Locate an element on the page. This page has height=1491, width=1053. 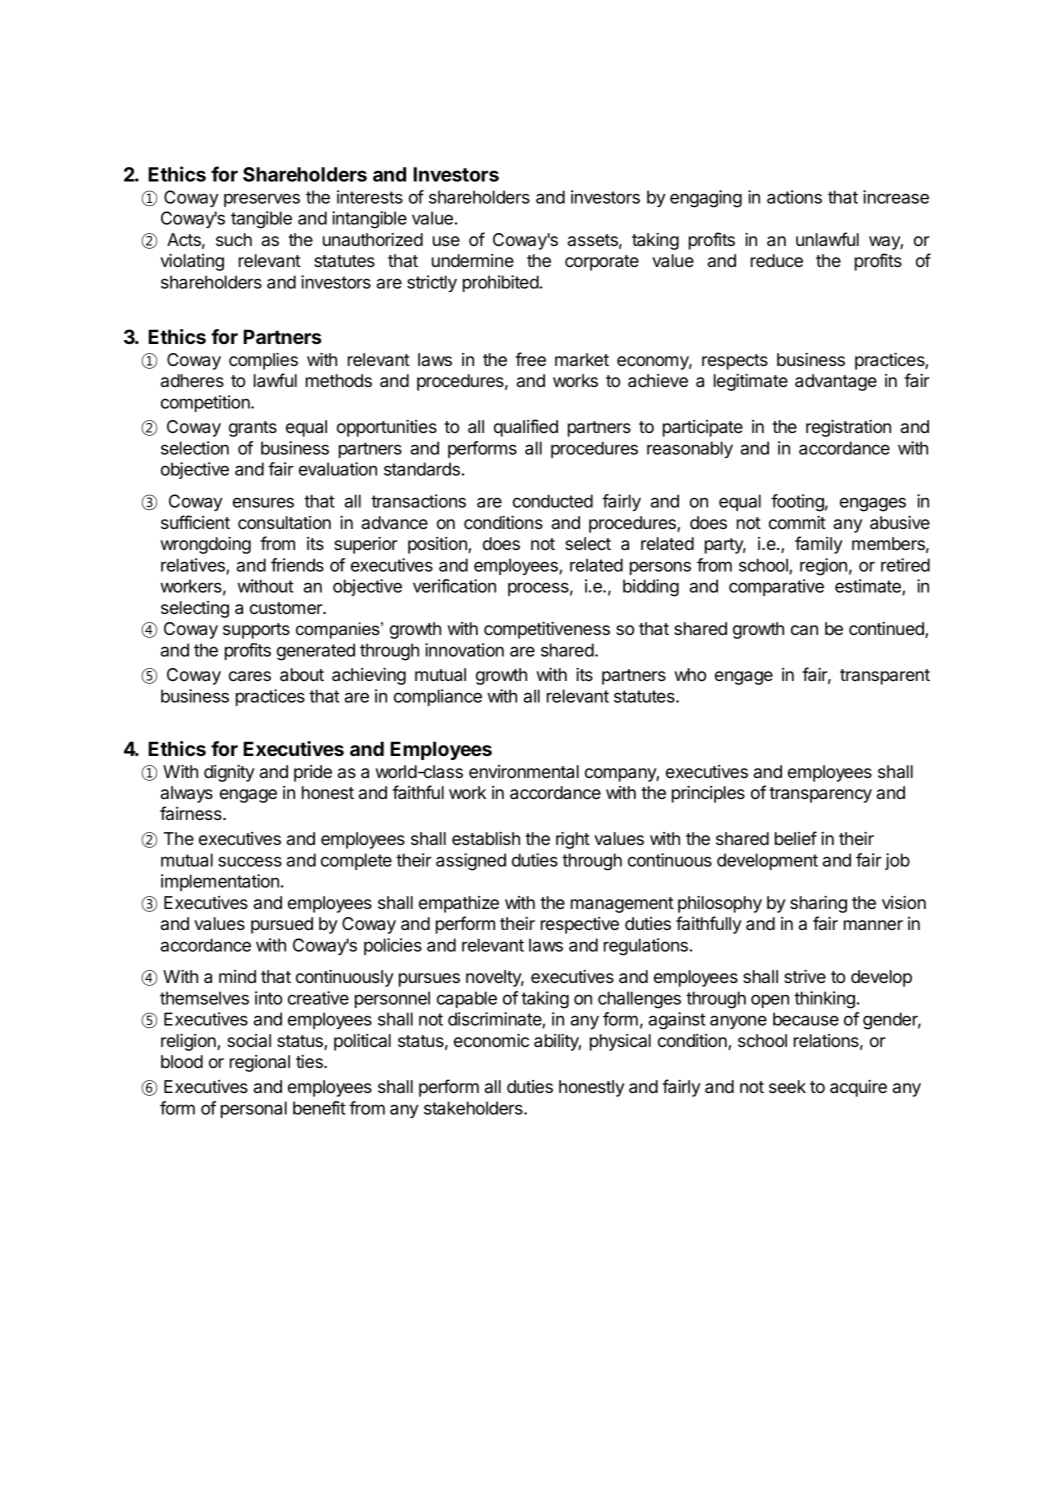
corporate is located at coordinates (602, 263).
